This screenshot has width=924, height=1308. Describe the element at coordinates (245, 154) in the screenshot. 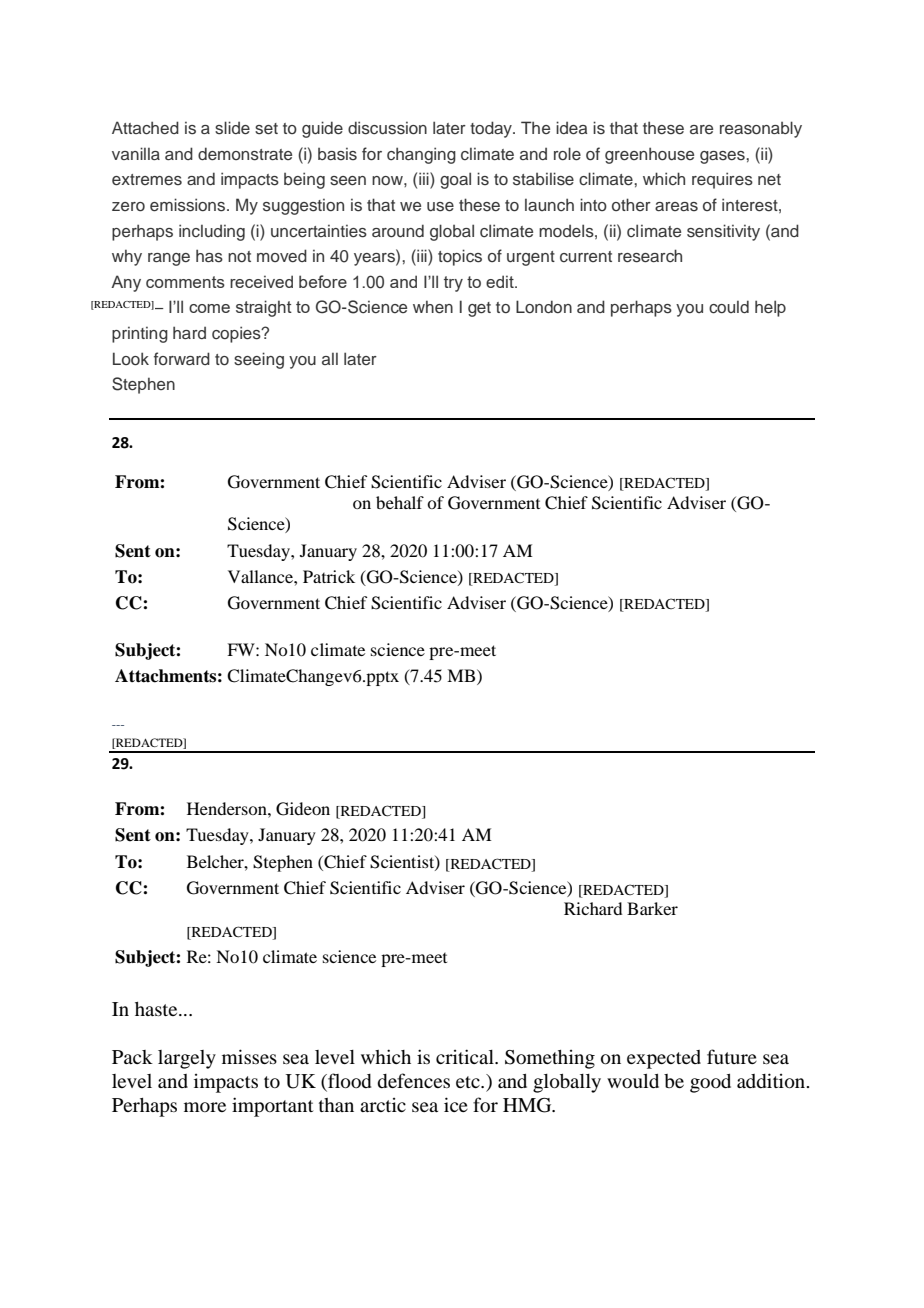

I see `demonstrate` at that location.
